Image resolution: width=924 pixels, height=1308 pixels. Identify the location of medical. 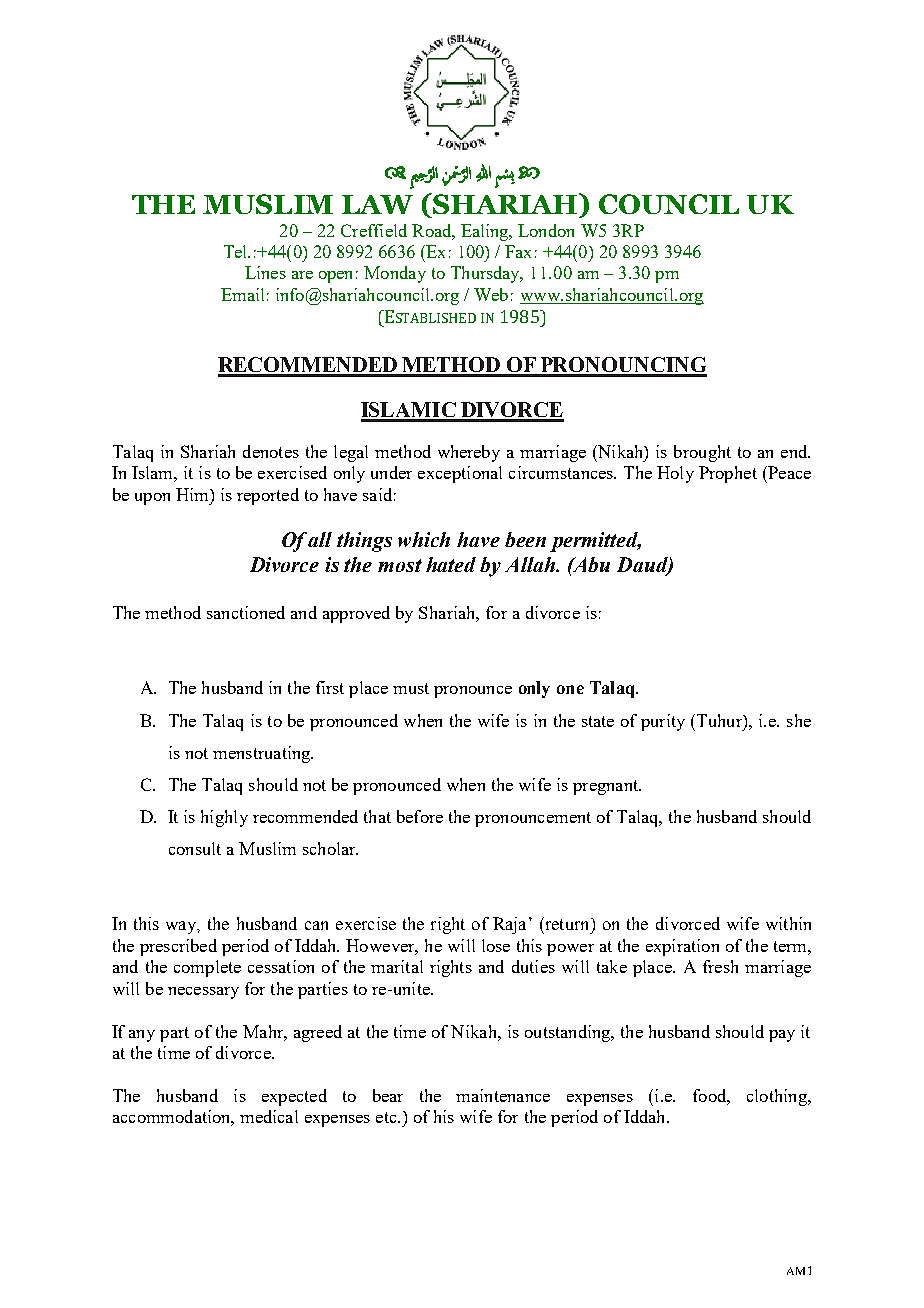
(269, 1116).
